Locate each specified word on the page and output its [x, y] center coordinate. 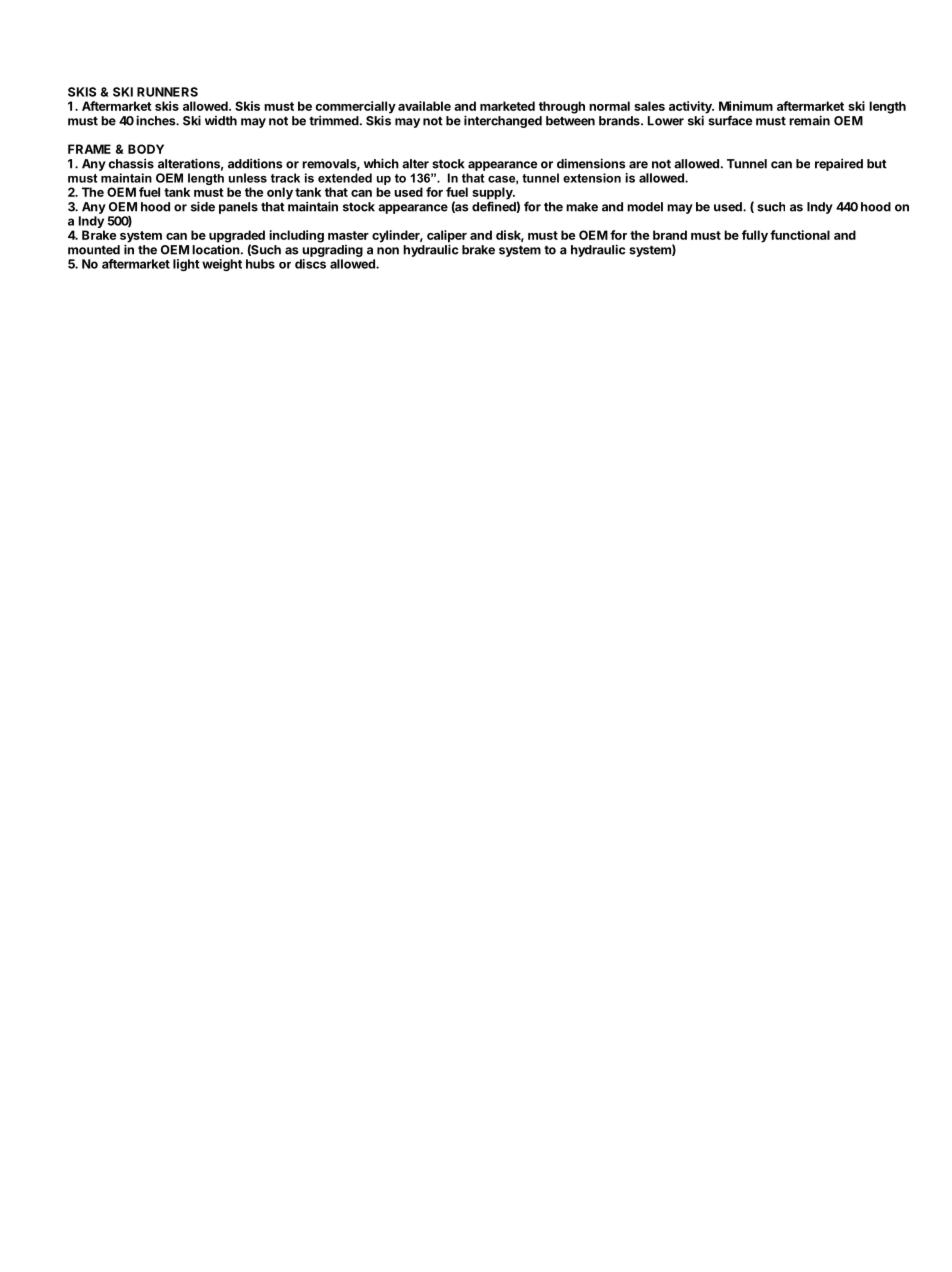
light [186, 265]
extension [592, 178]
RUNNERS [167, 92]
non [388, 251]
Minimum [746, 106]
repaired [839, 164]
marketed [507, 106]
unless [248, 178]
